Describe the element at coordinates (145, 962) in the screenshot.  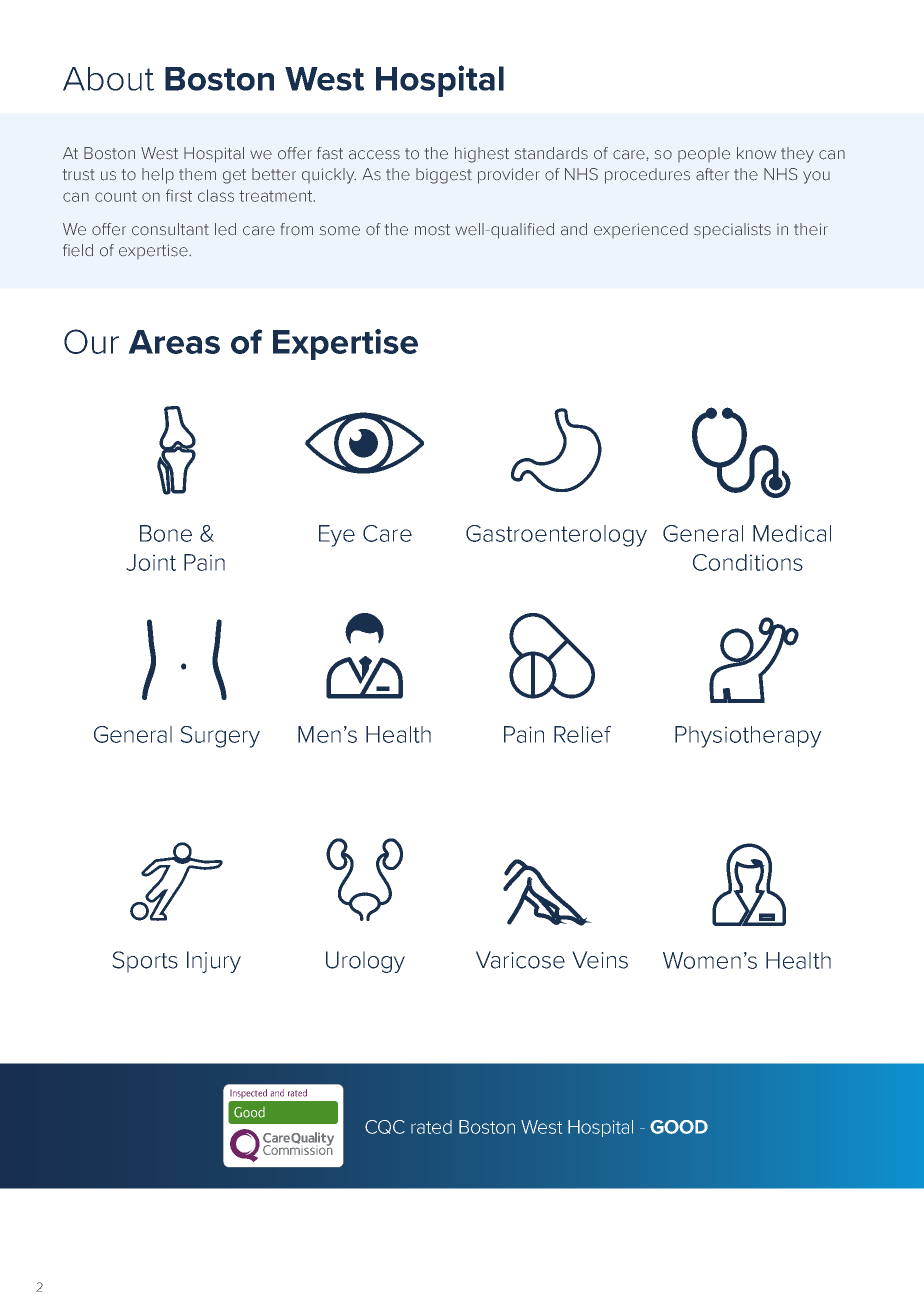
I see `Sports` at that location.
